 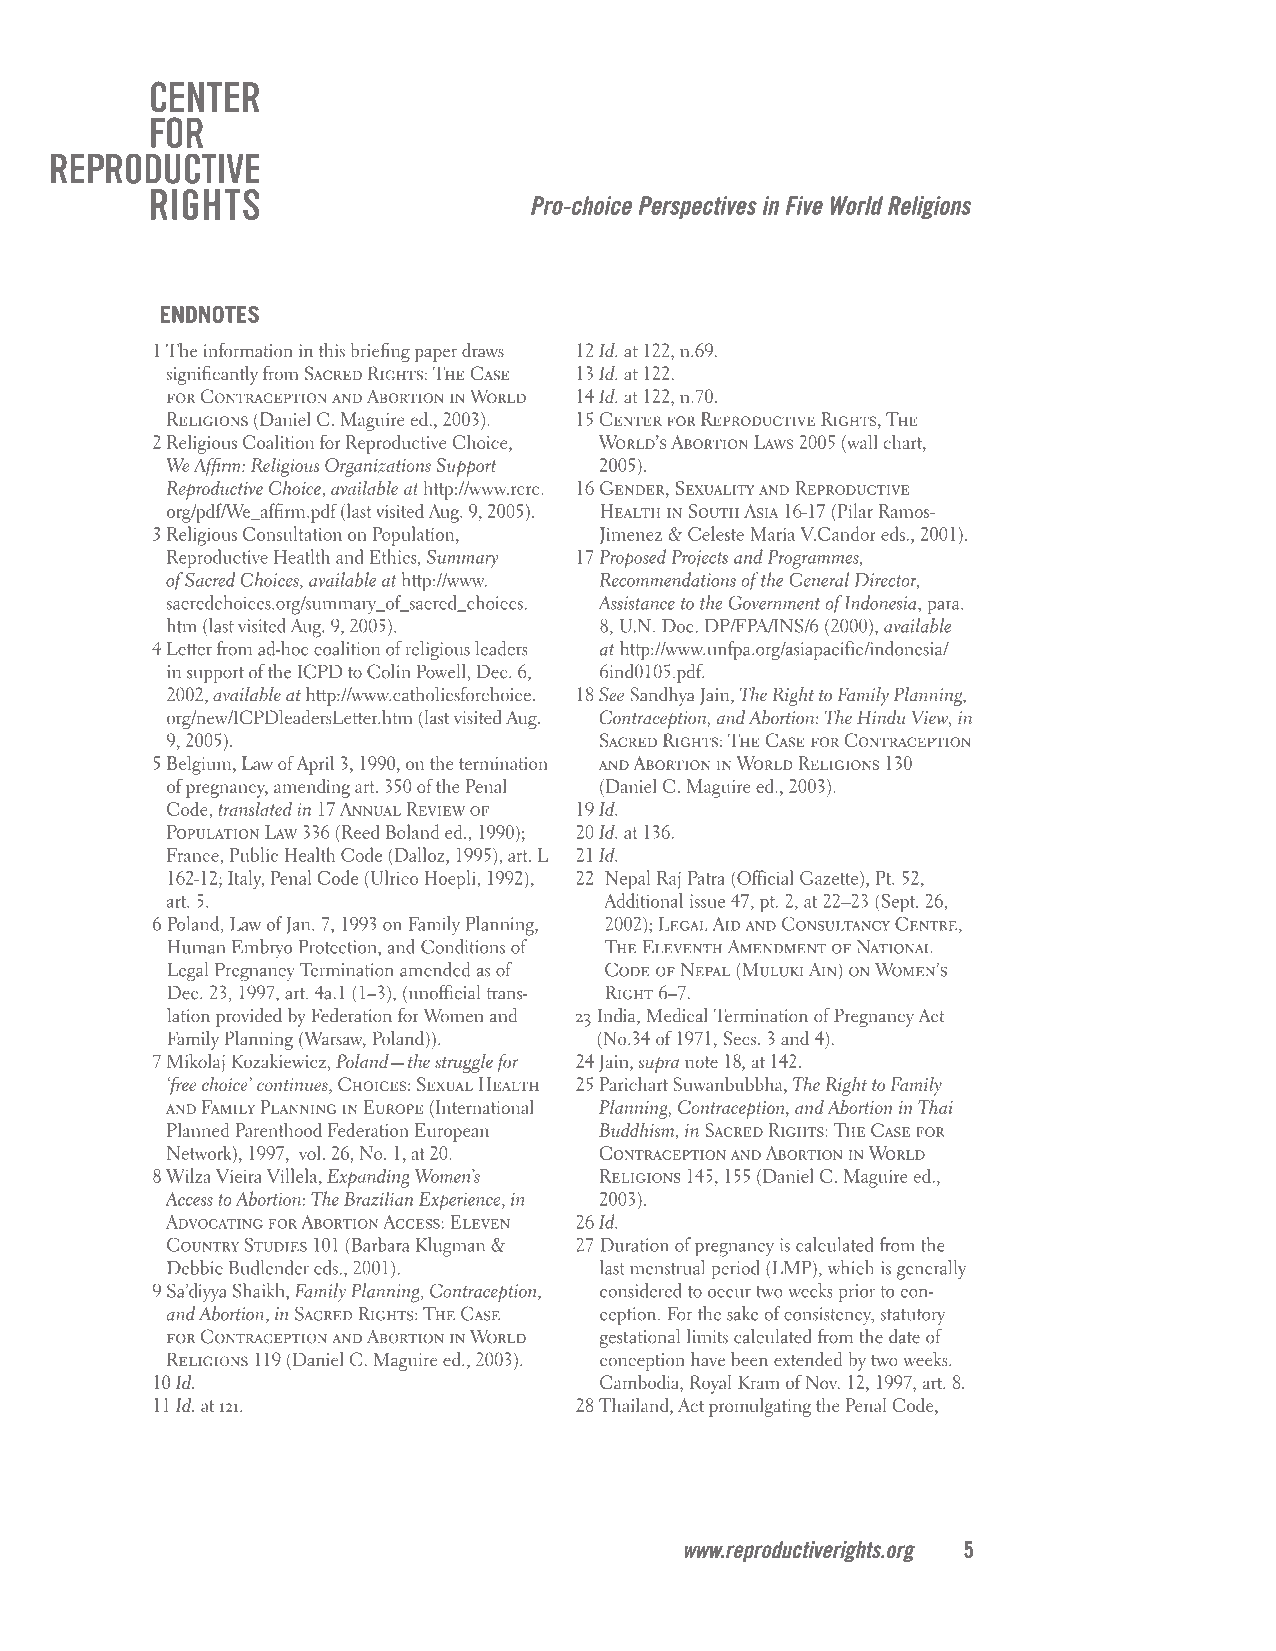 I want to click on amending, so click(x=312, y=788).
